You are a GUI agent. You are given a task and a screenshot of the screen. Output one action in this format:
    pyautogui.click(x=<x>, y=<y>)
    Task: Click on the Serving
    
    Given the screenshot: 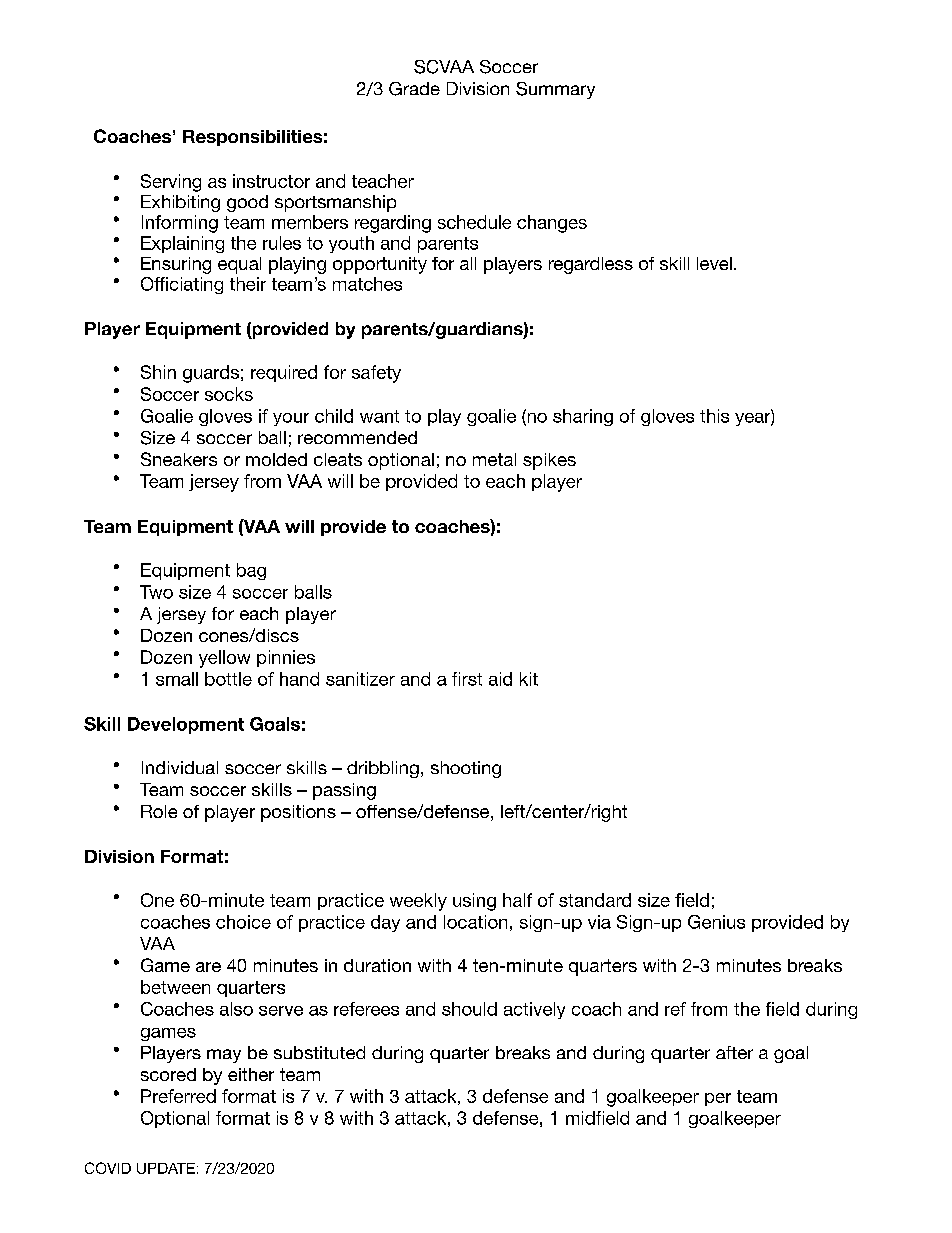 What is the action you would take?
    pyautogui.click(x=171, y=183)
